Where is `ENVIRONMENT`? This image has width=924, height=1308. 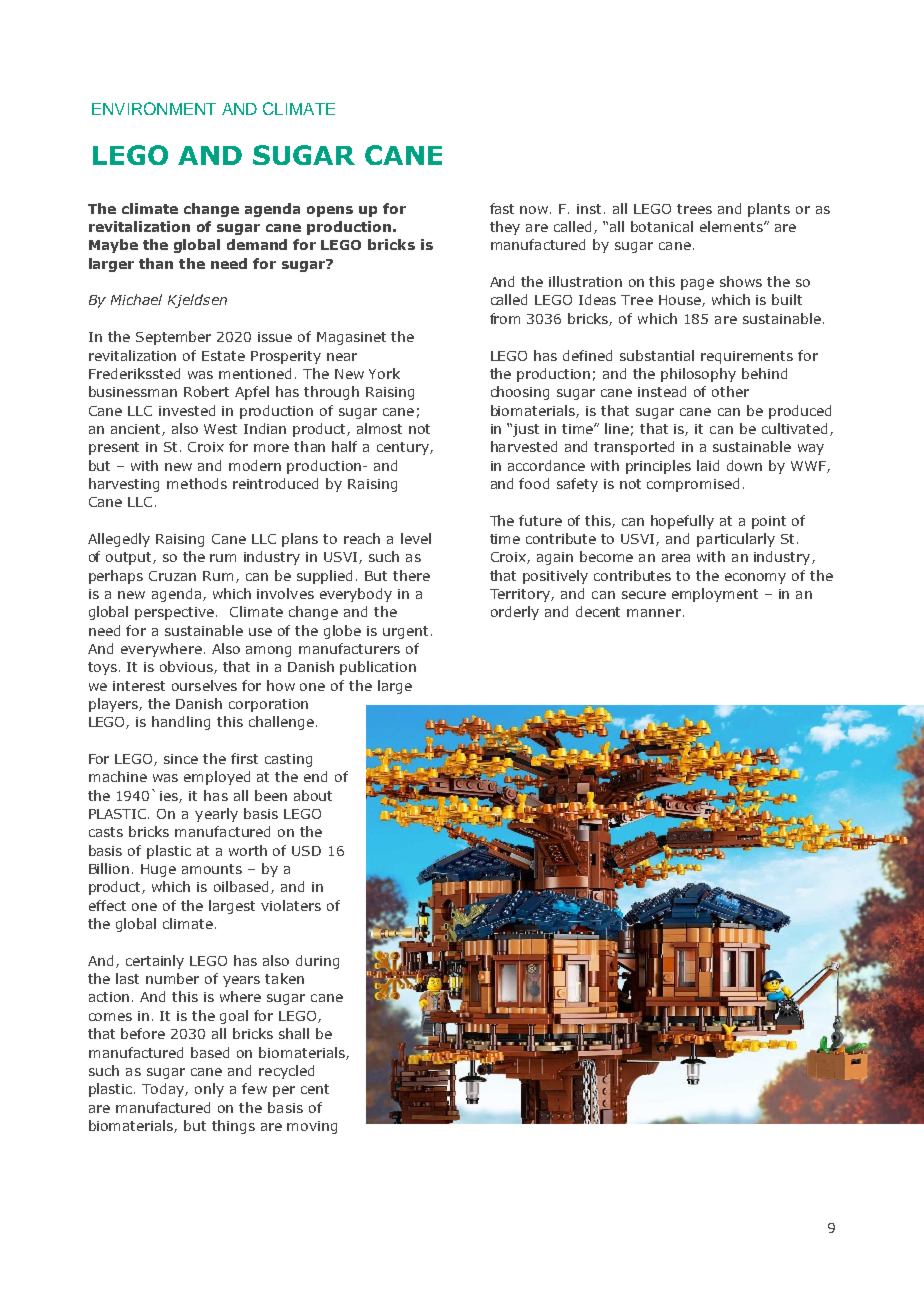 ENVIRONMENT is located at coordinates (154, 108).
